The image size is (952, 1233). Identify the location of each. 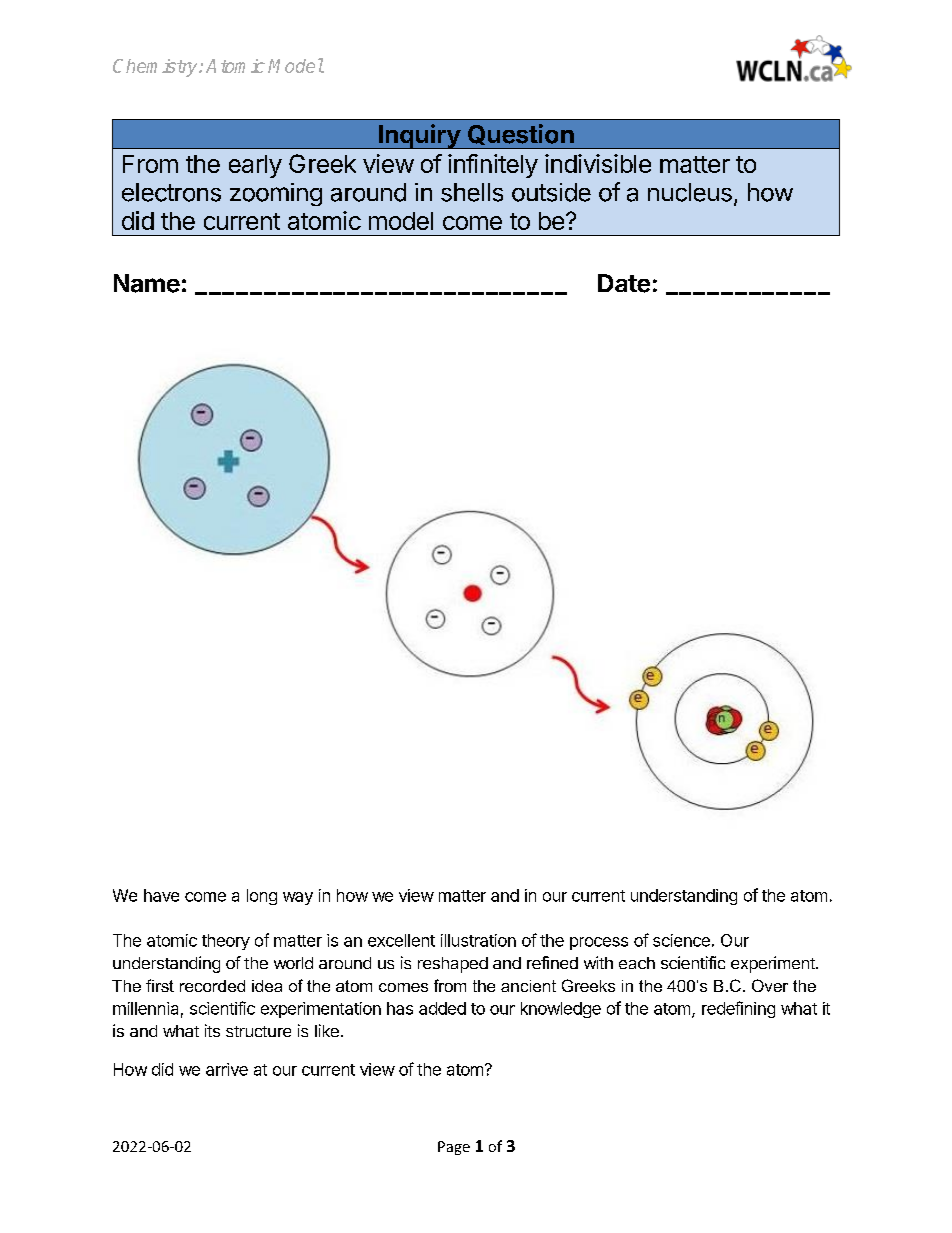
(637, 963).
